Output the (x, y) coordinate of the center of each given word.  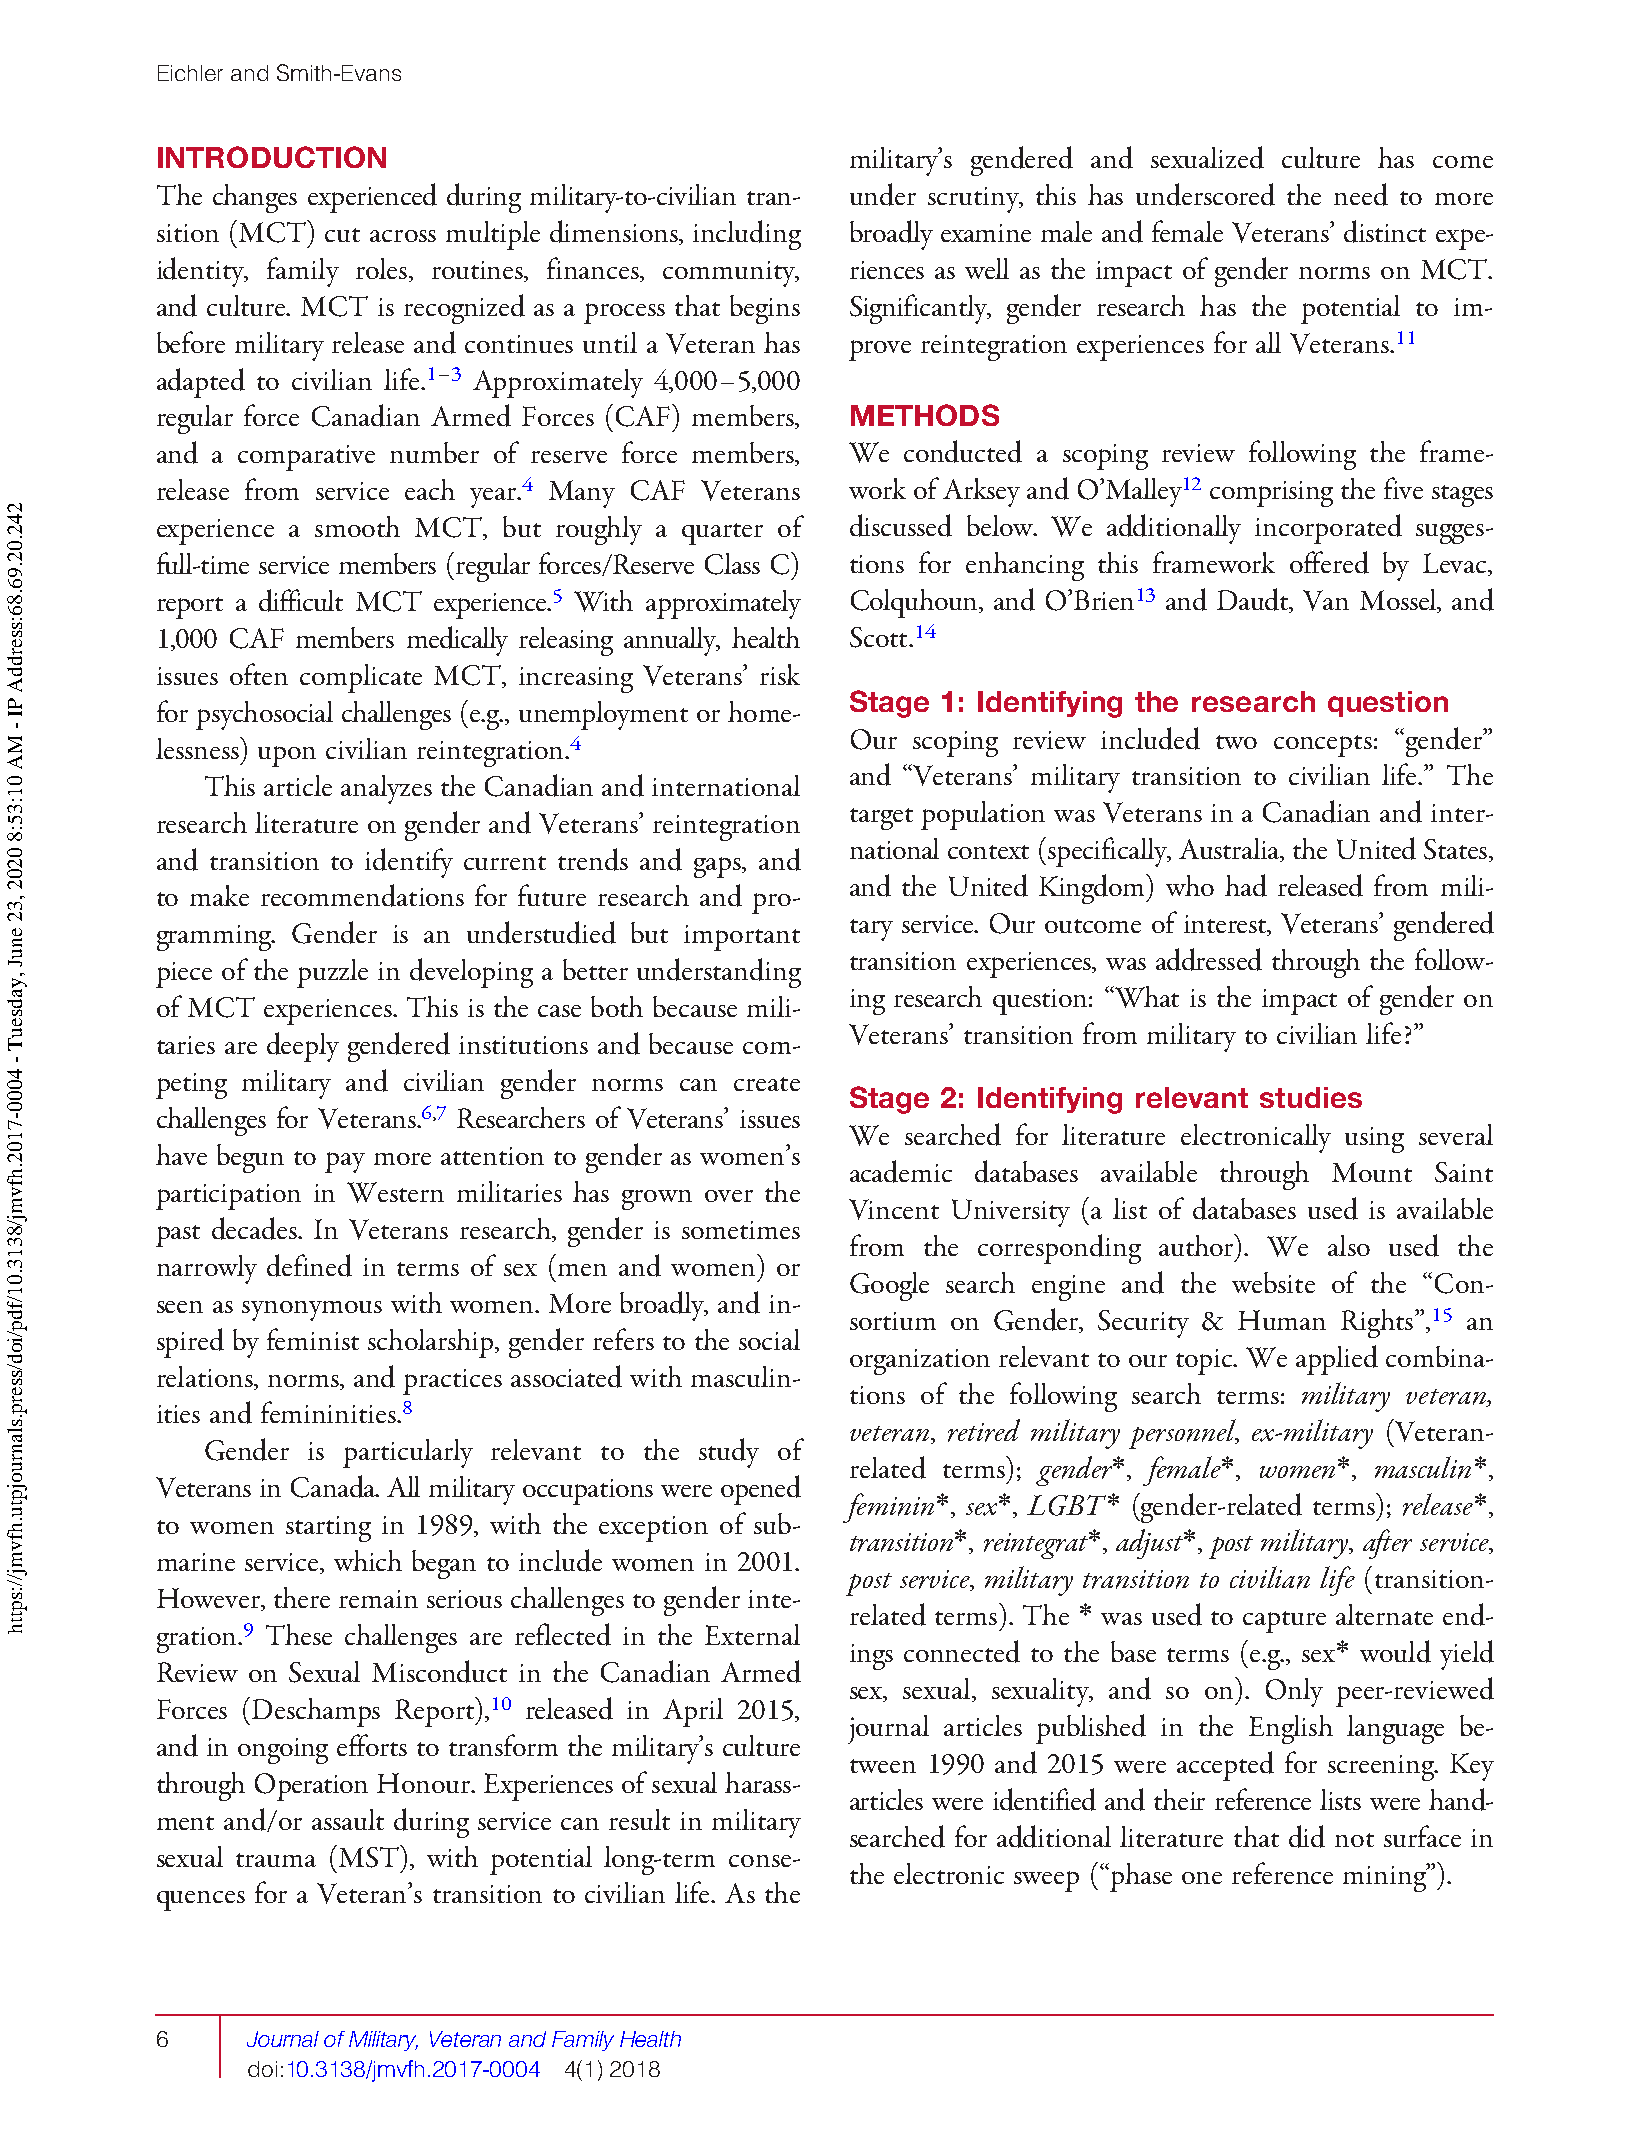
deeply (303, 1047)
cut (342, 235)
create (767, 1084)
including (747, 235)
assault (348, 1819)
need (1361, 194)
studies (1311, 1097)
